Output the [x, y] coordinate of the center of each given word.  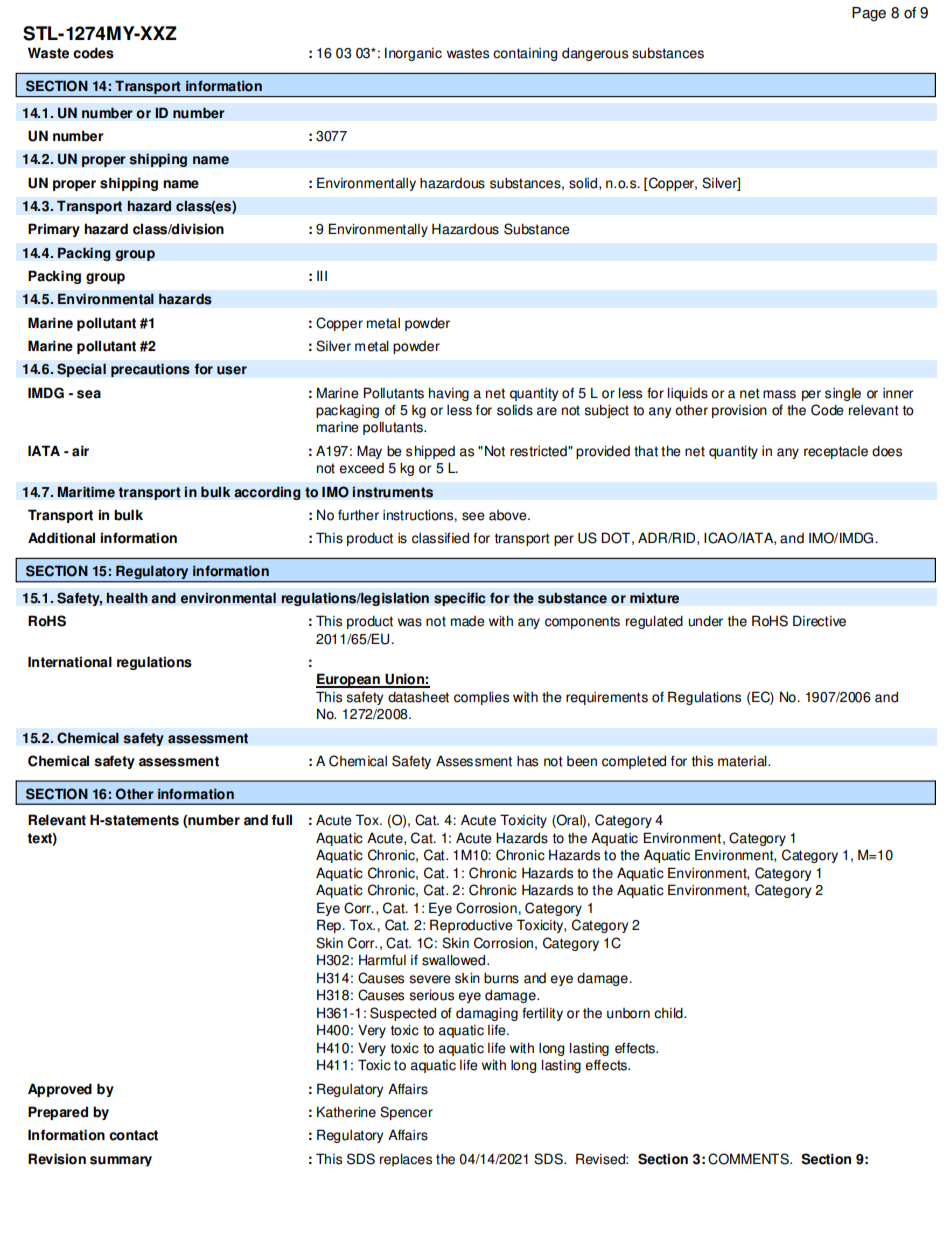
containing [525, 54]
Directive [819, 621]
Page [869, 14]
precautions [150, 370]
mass [779, 394]
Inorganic [413, 54]
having [449, 394]
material [743, 761]
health [127, 598]
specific [460, 599]
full [281, 820]
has [527, 761]
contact [133, 1135]
